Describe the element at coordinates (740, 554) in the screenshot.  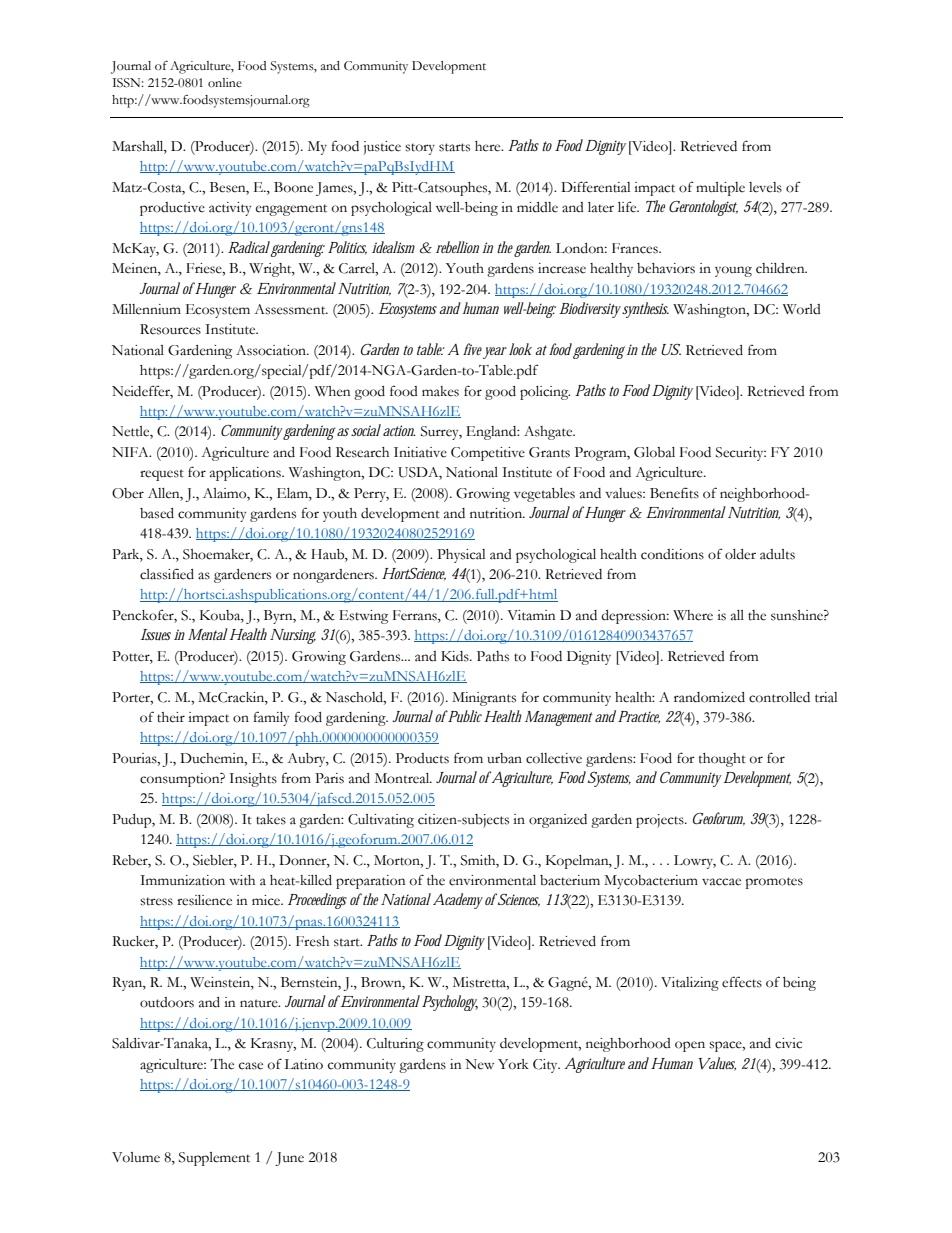
I see `older` at that location.
